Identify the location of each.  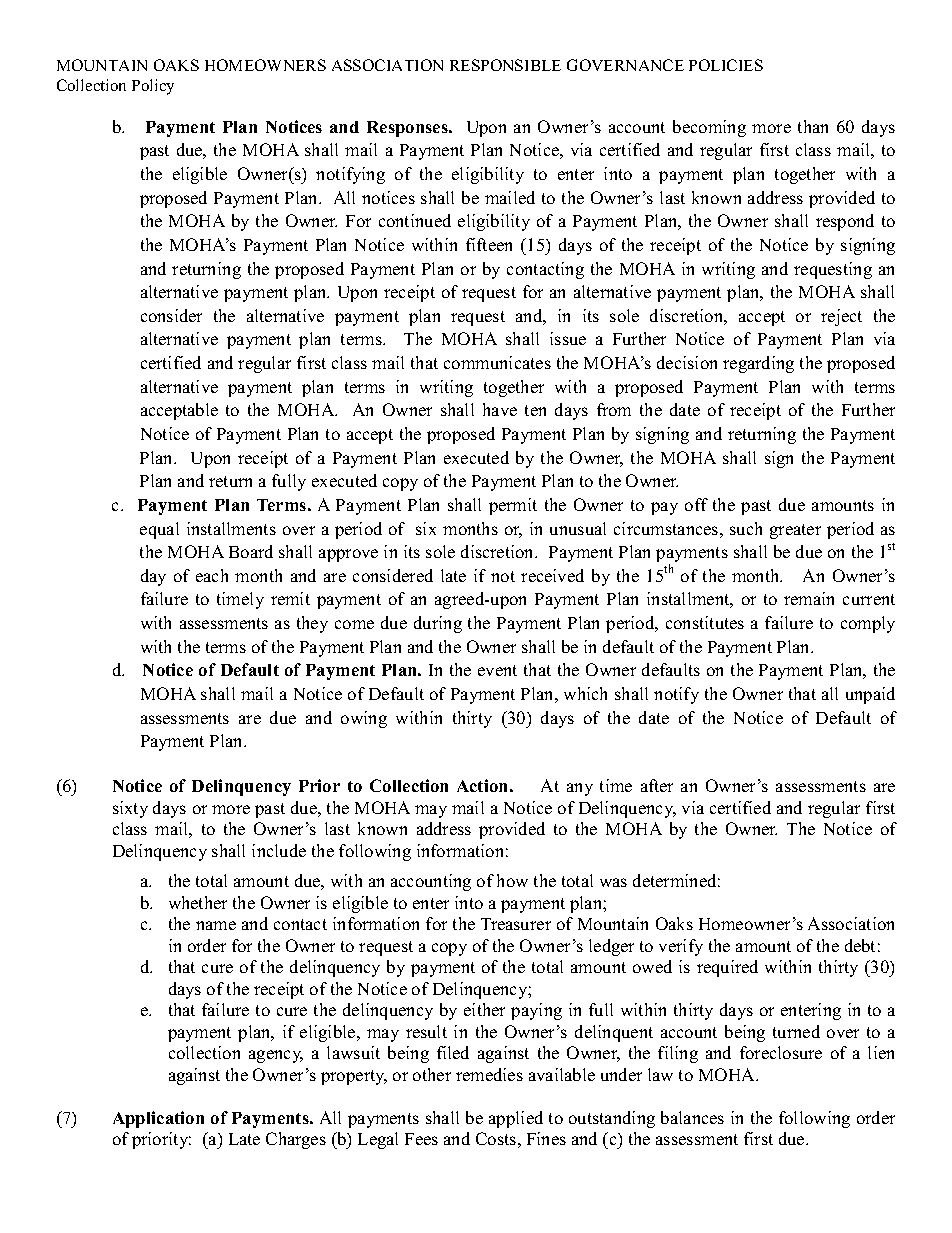
(212, 575).
